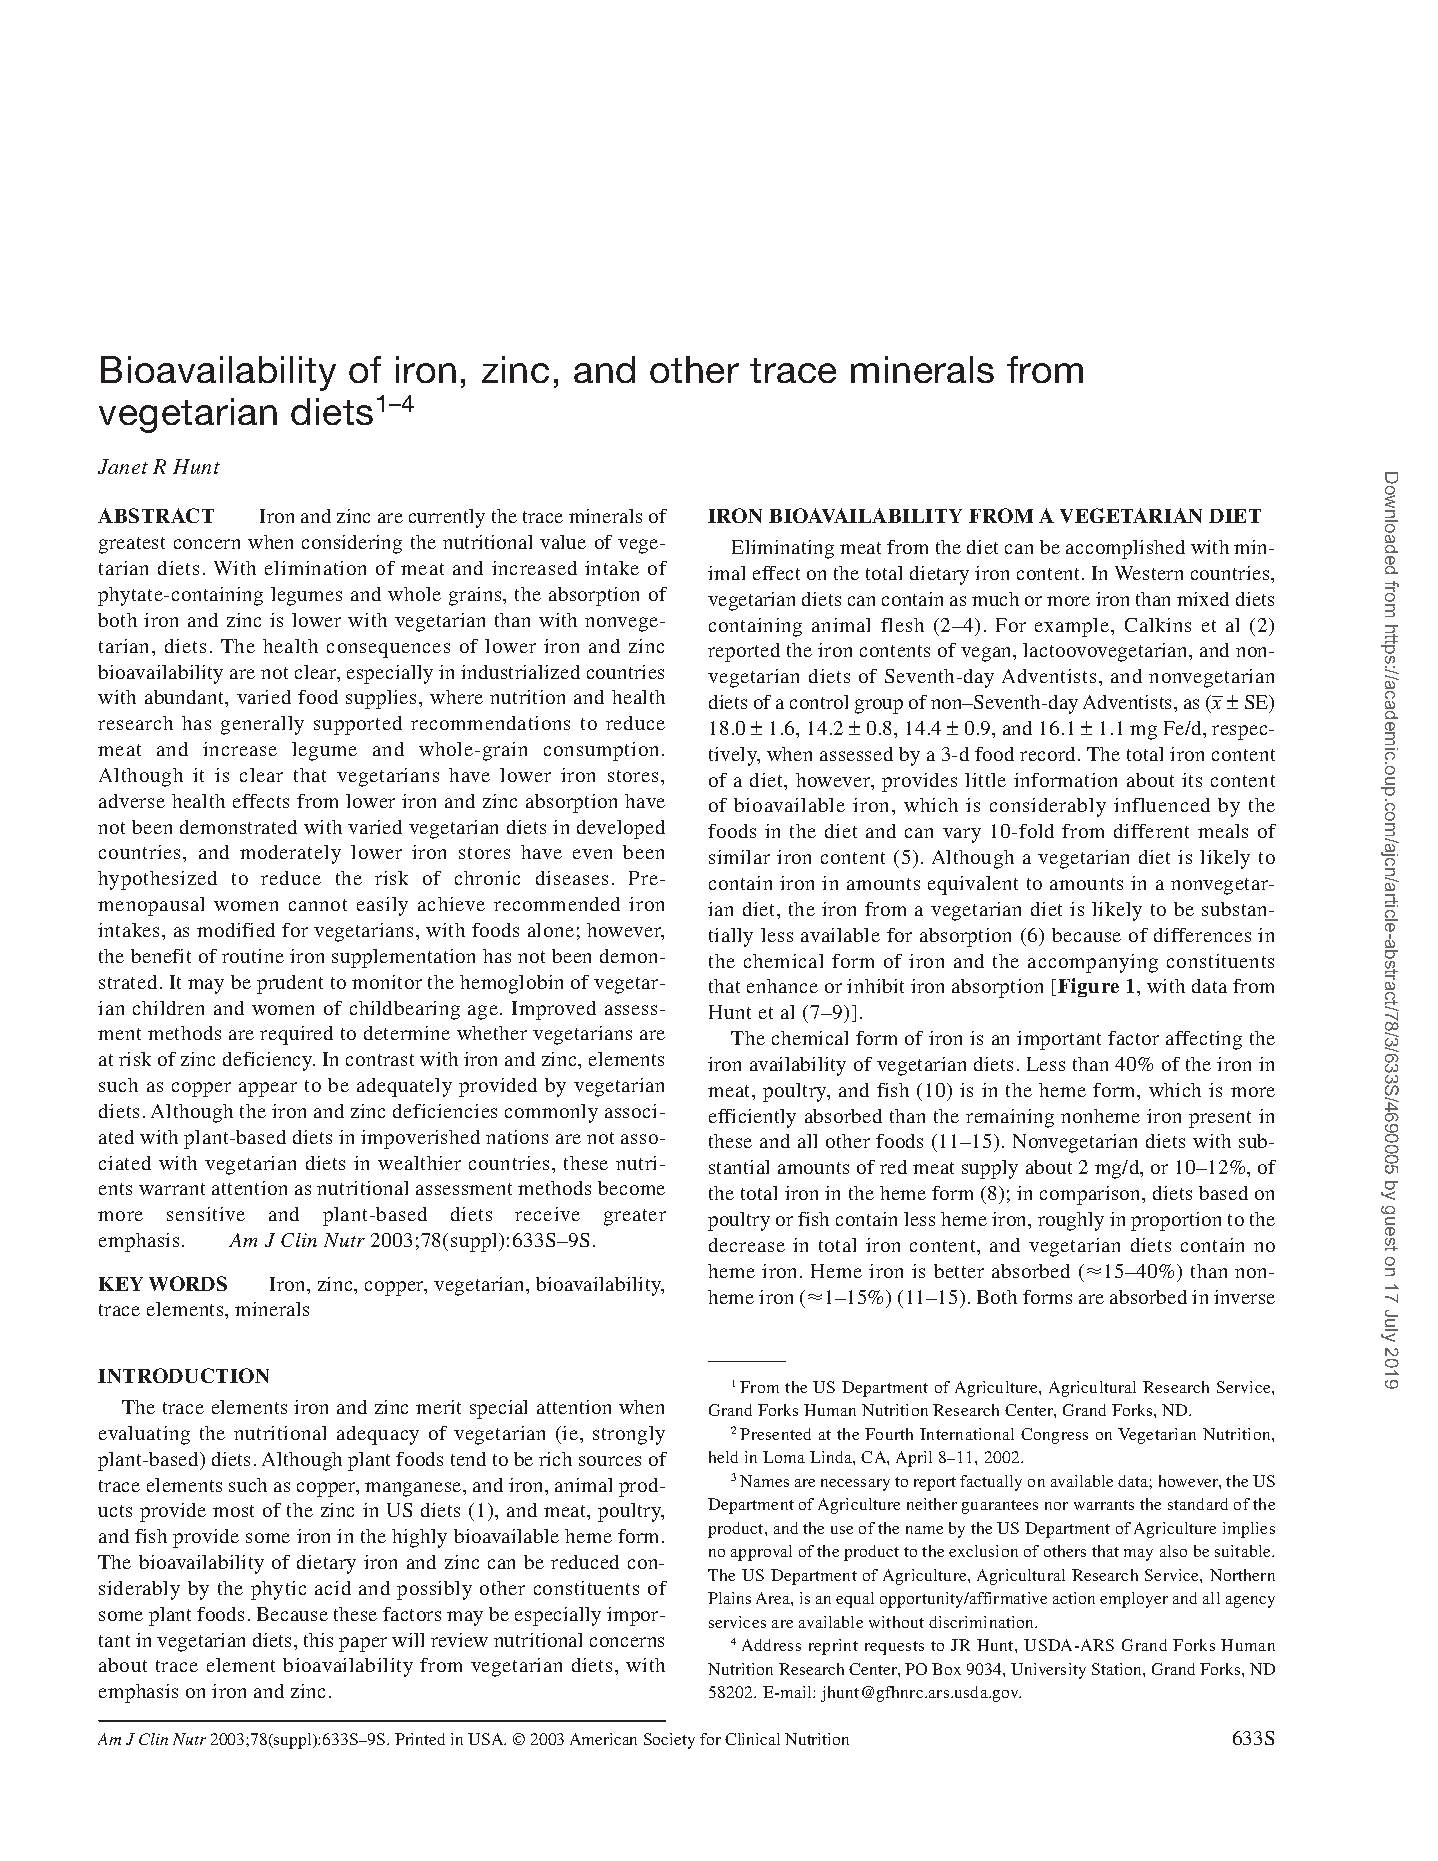  I want to click on Society, so click(669, 1741).
